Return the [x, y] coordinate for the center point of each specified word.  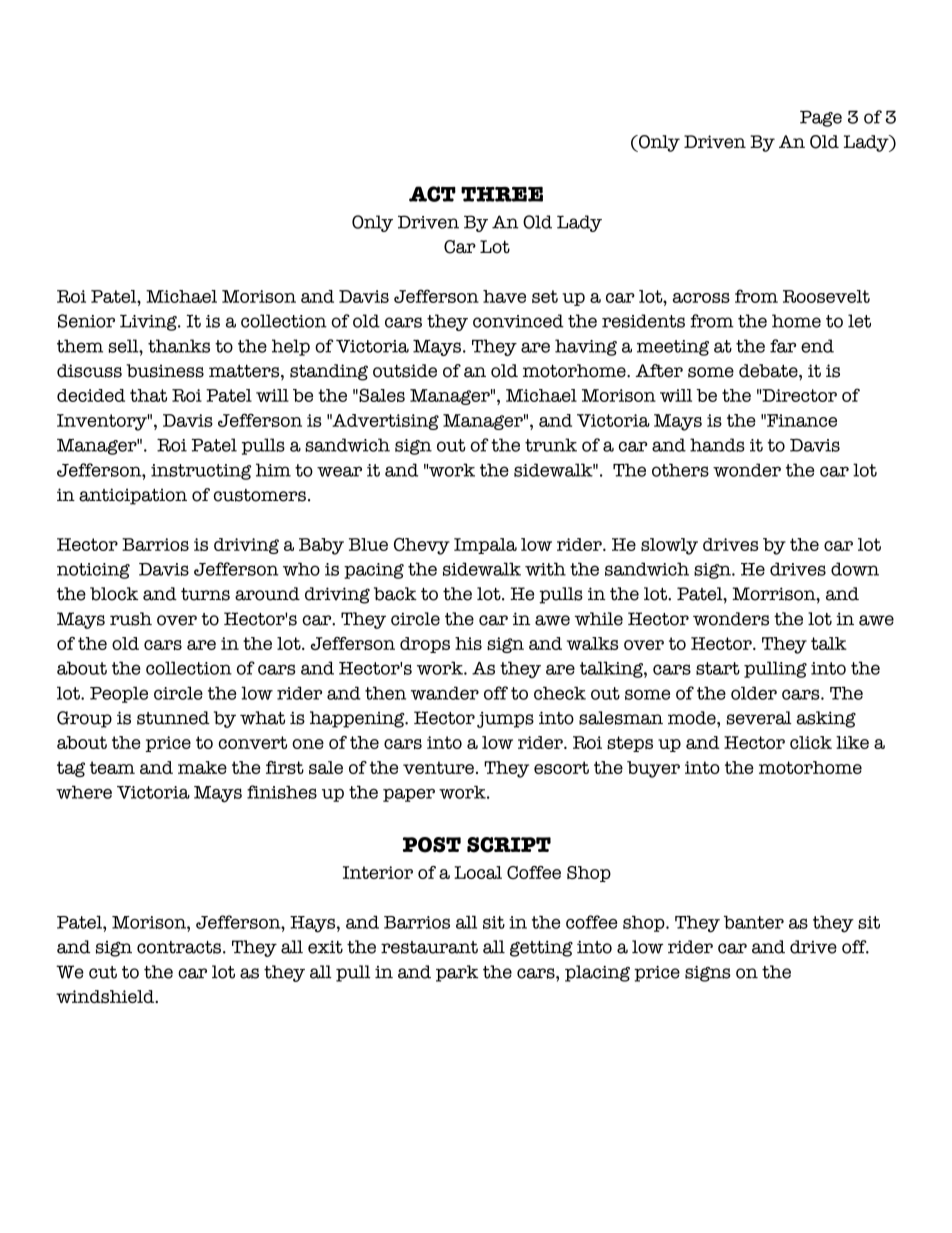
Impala [485, 546]
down [855, 569]
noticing [93, 571]
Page [821, 118]
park [457, 973]
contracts [179, 947]
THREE [502, 194]
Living [149, 322]
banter [754, 922]
